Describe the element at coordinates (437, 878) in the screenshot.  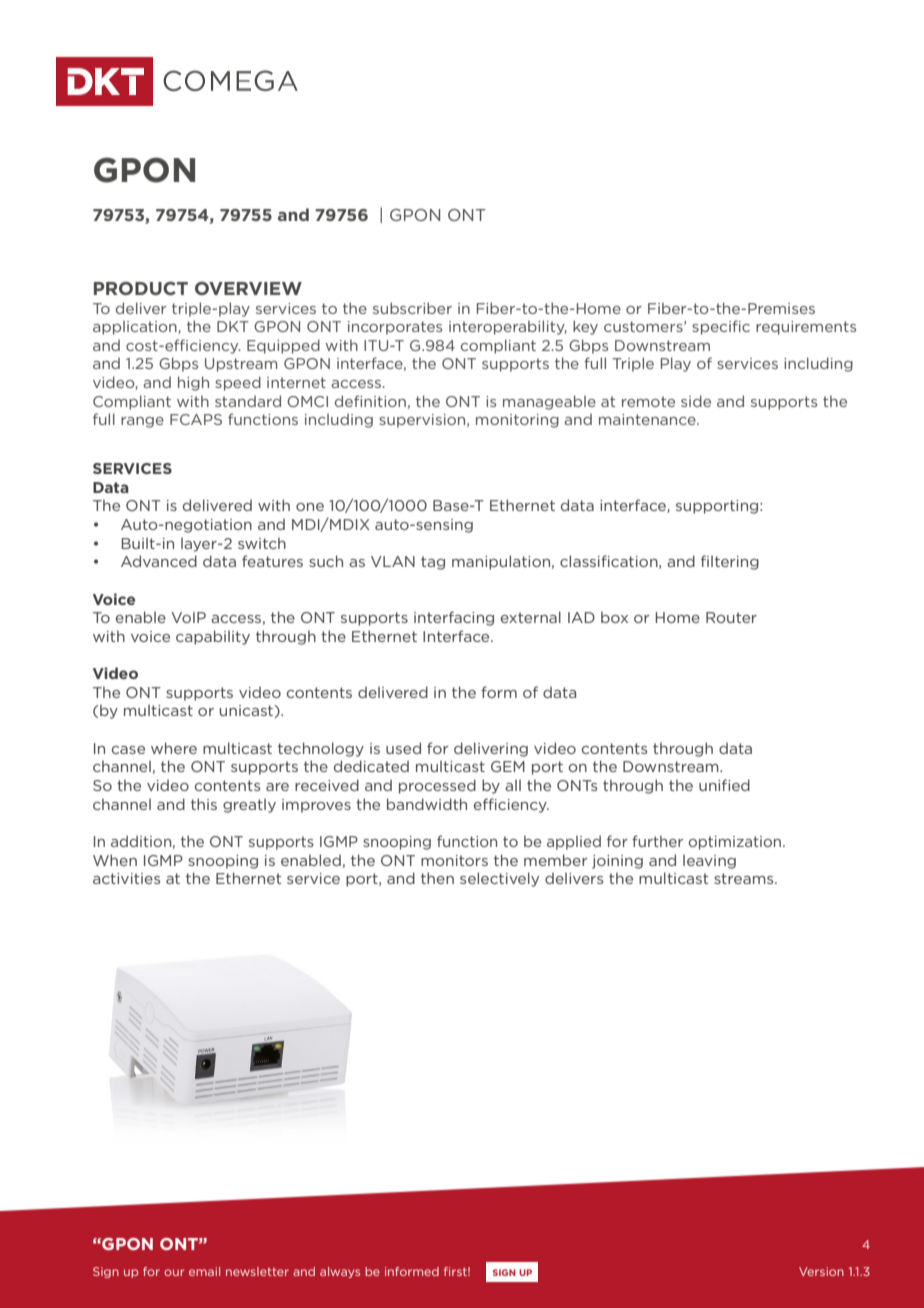
I see `then` at that location.
